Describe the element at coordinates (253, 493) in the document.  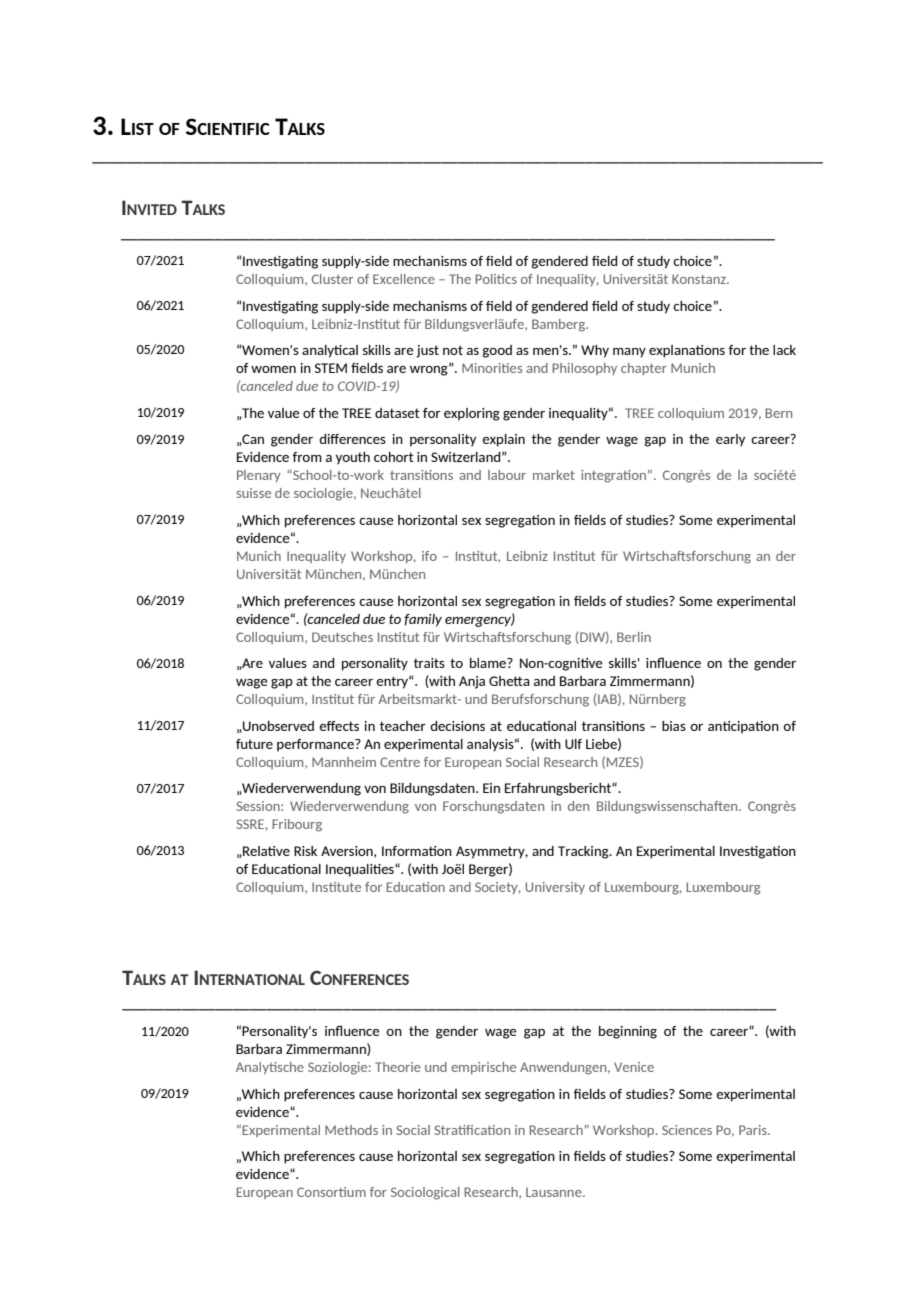
I see `suisse` at that location.
